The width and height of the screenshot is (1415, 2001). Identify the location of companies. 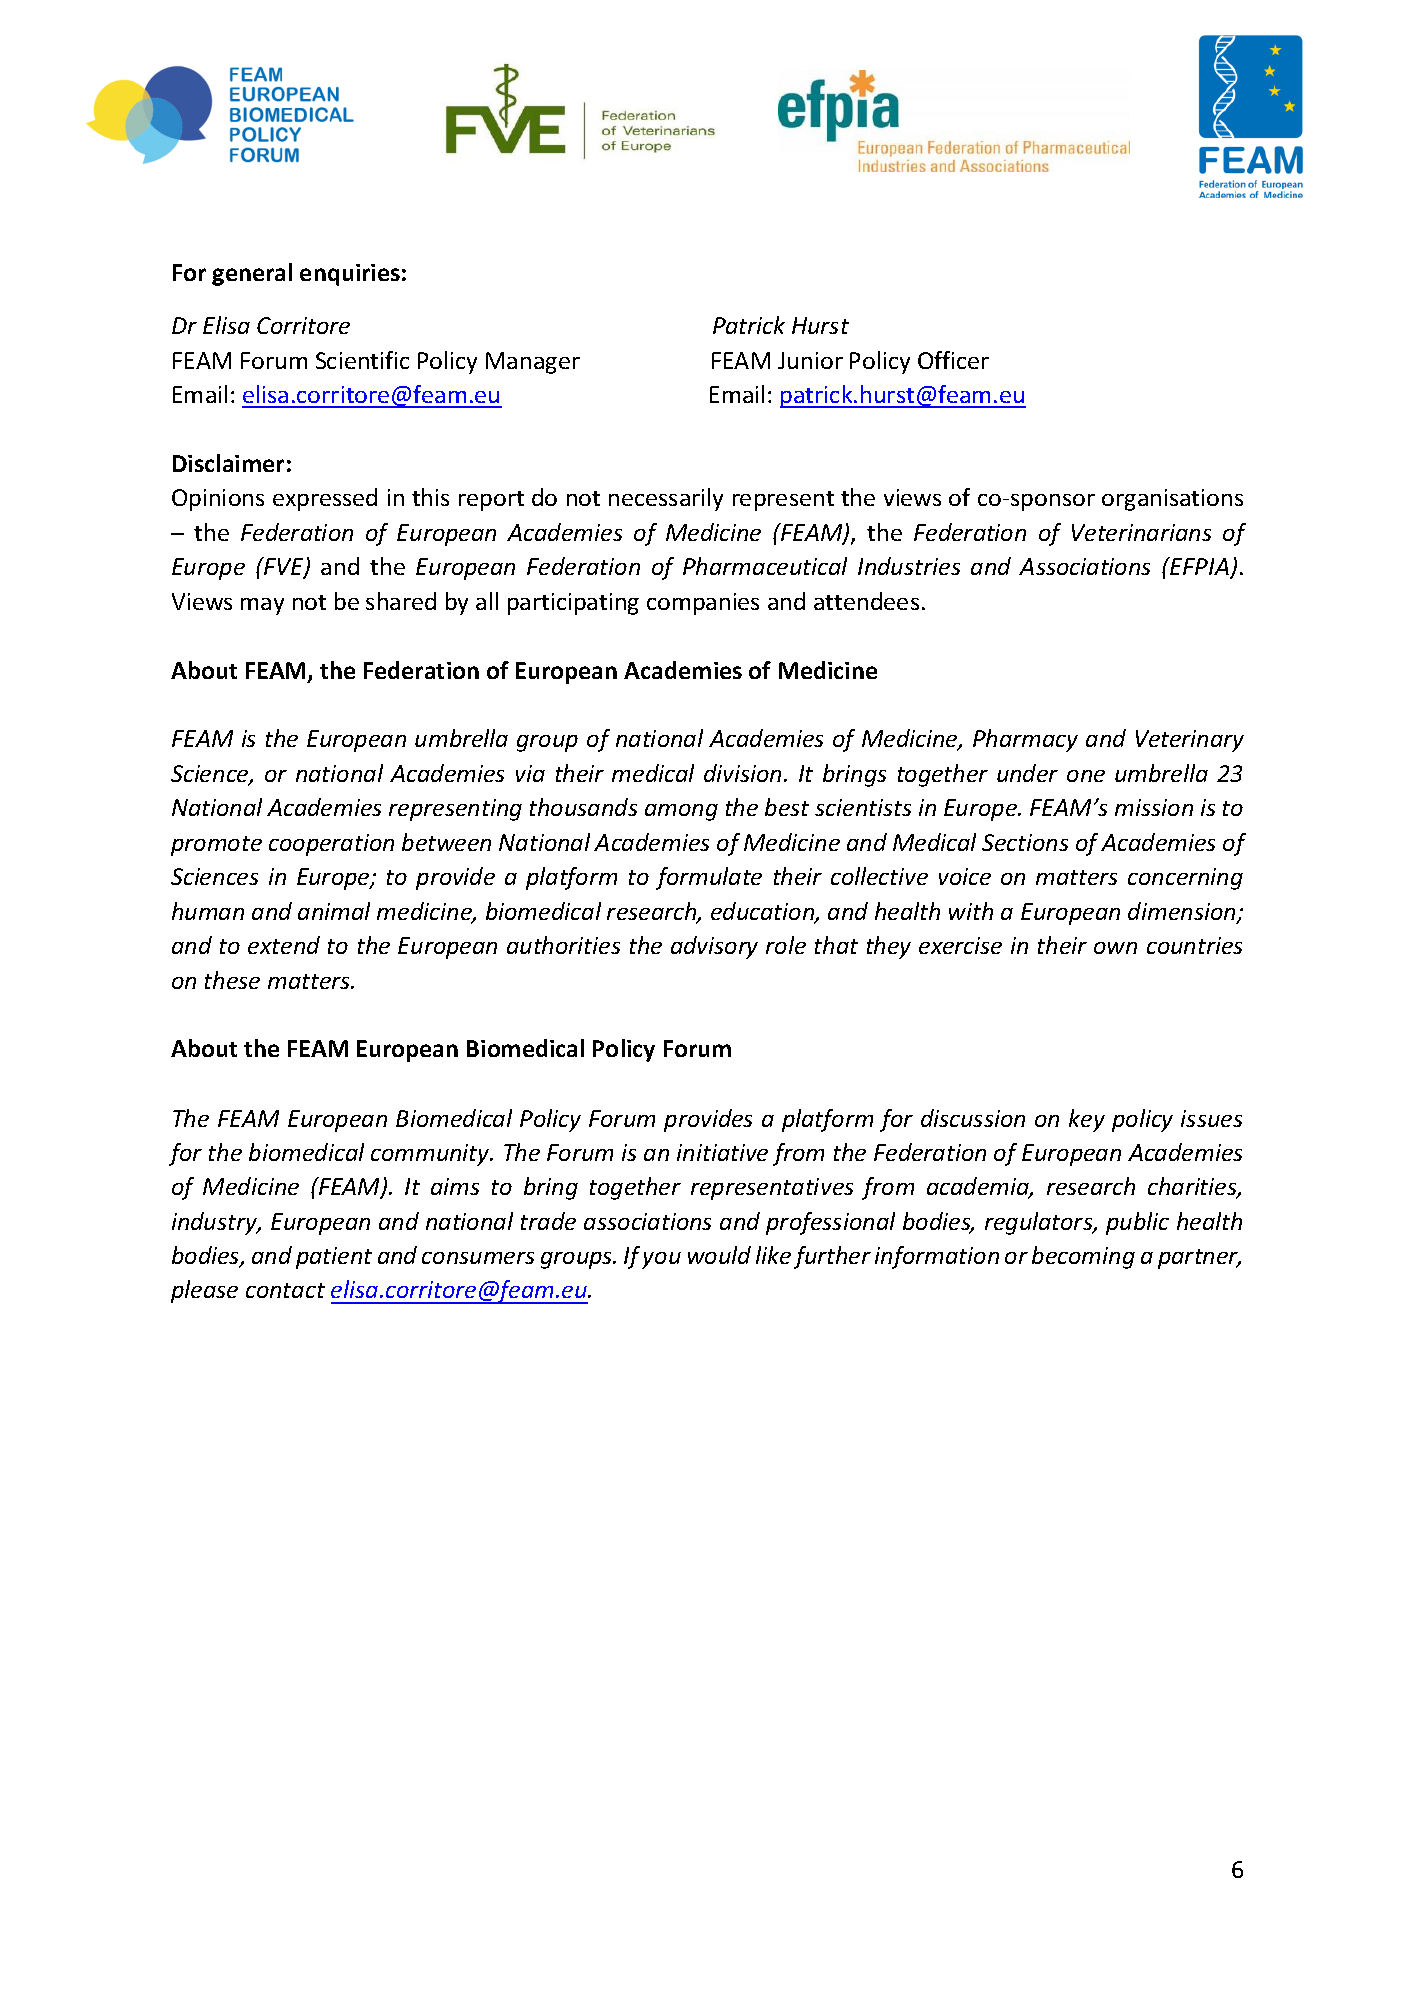
(703, 604).
